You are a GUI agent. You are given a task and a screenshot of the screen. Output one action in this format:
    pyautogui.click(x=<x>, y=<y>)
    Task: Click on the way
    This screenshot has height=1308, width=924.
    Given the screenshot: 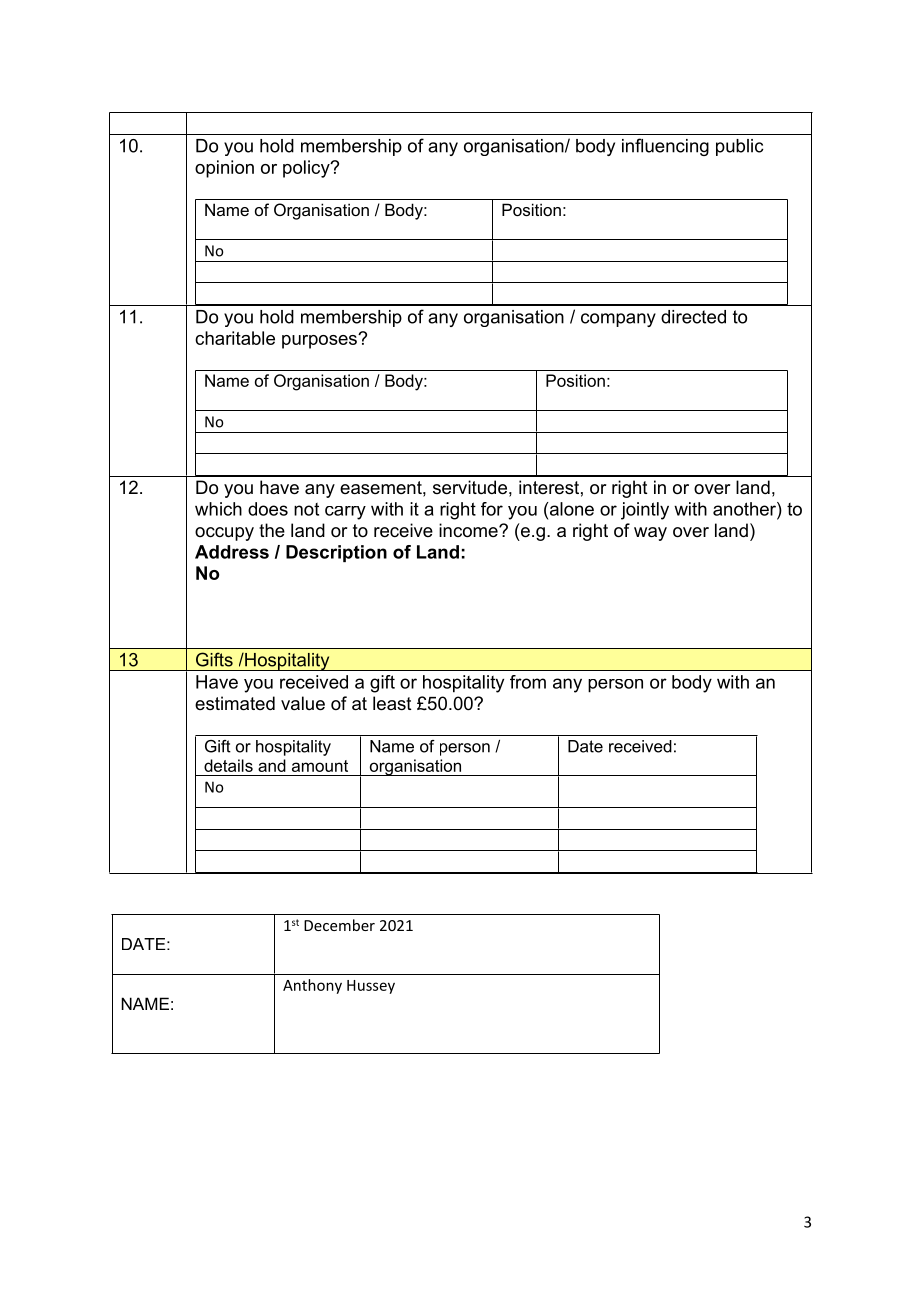 What is the action you would take?
    pyautogui.click(x=650, y=534)
